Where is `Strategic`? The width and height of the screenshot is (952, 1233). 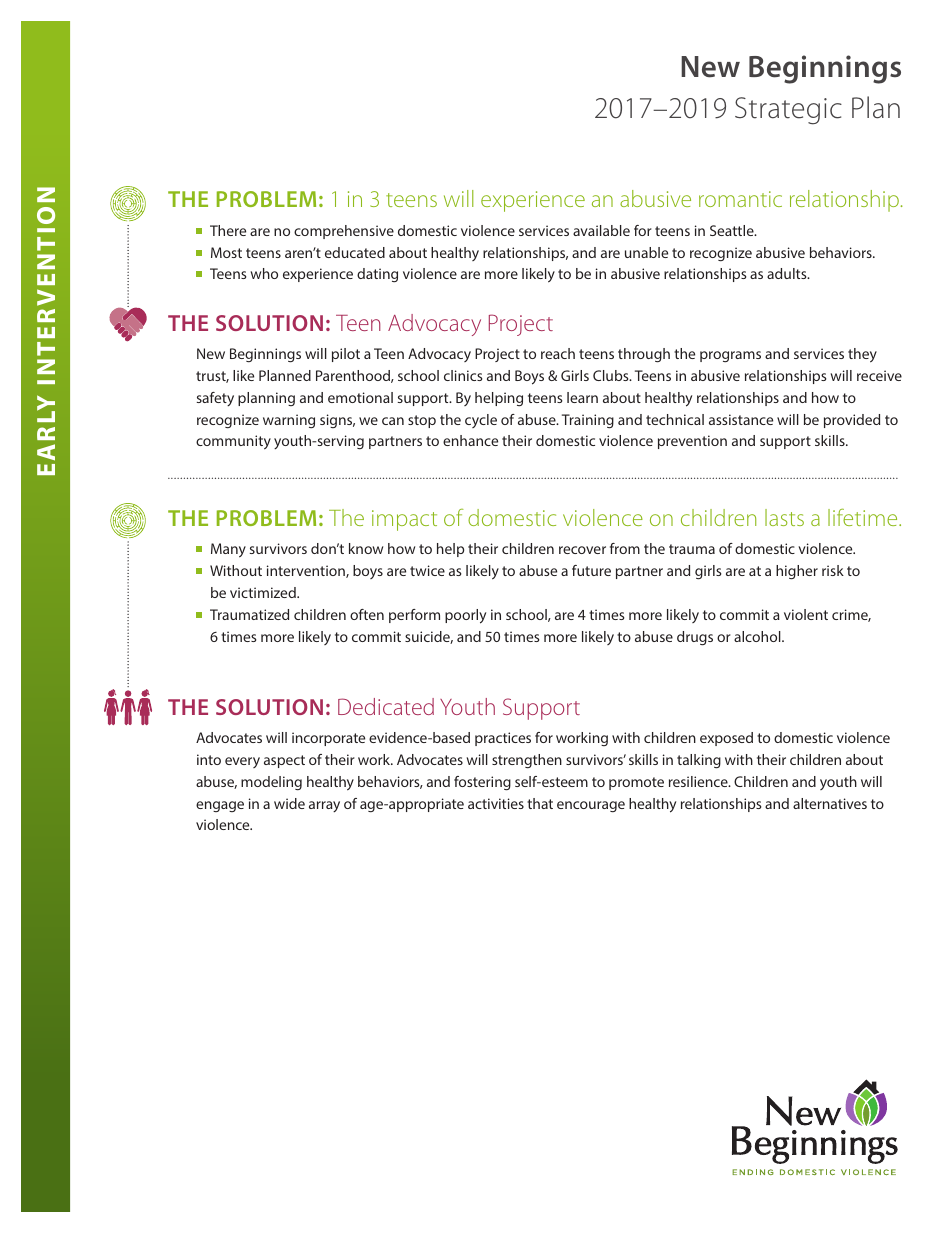 Strategic is located at coordinates (788, 111).
